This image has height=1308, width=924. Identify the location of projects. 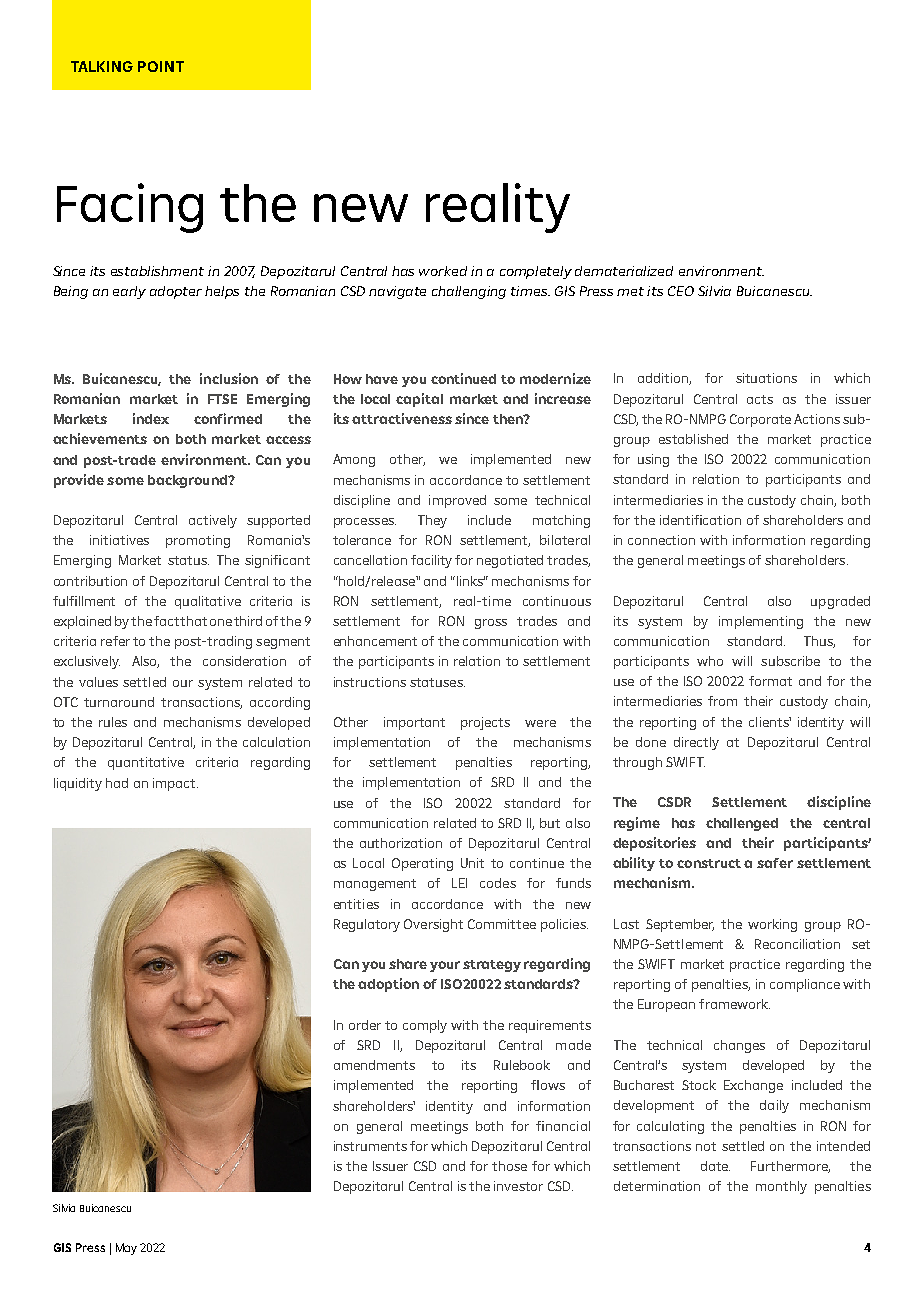
(485, 723).
